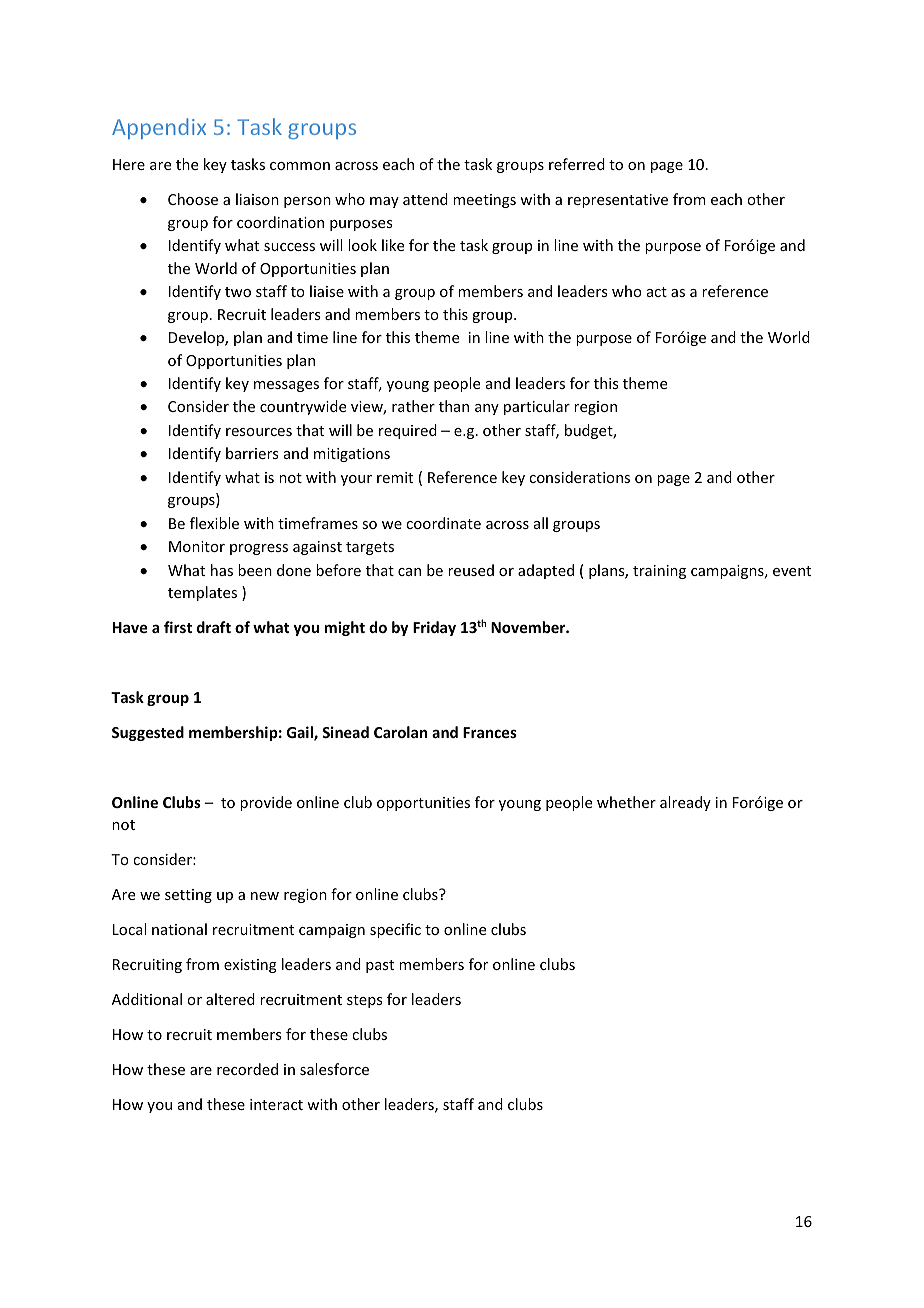 The height and width of the screenshot is (1308, 924). What do you see at coordinates (618, 201) in the screenshot?
I see `representative` at bounding box center [618, 201].
